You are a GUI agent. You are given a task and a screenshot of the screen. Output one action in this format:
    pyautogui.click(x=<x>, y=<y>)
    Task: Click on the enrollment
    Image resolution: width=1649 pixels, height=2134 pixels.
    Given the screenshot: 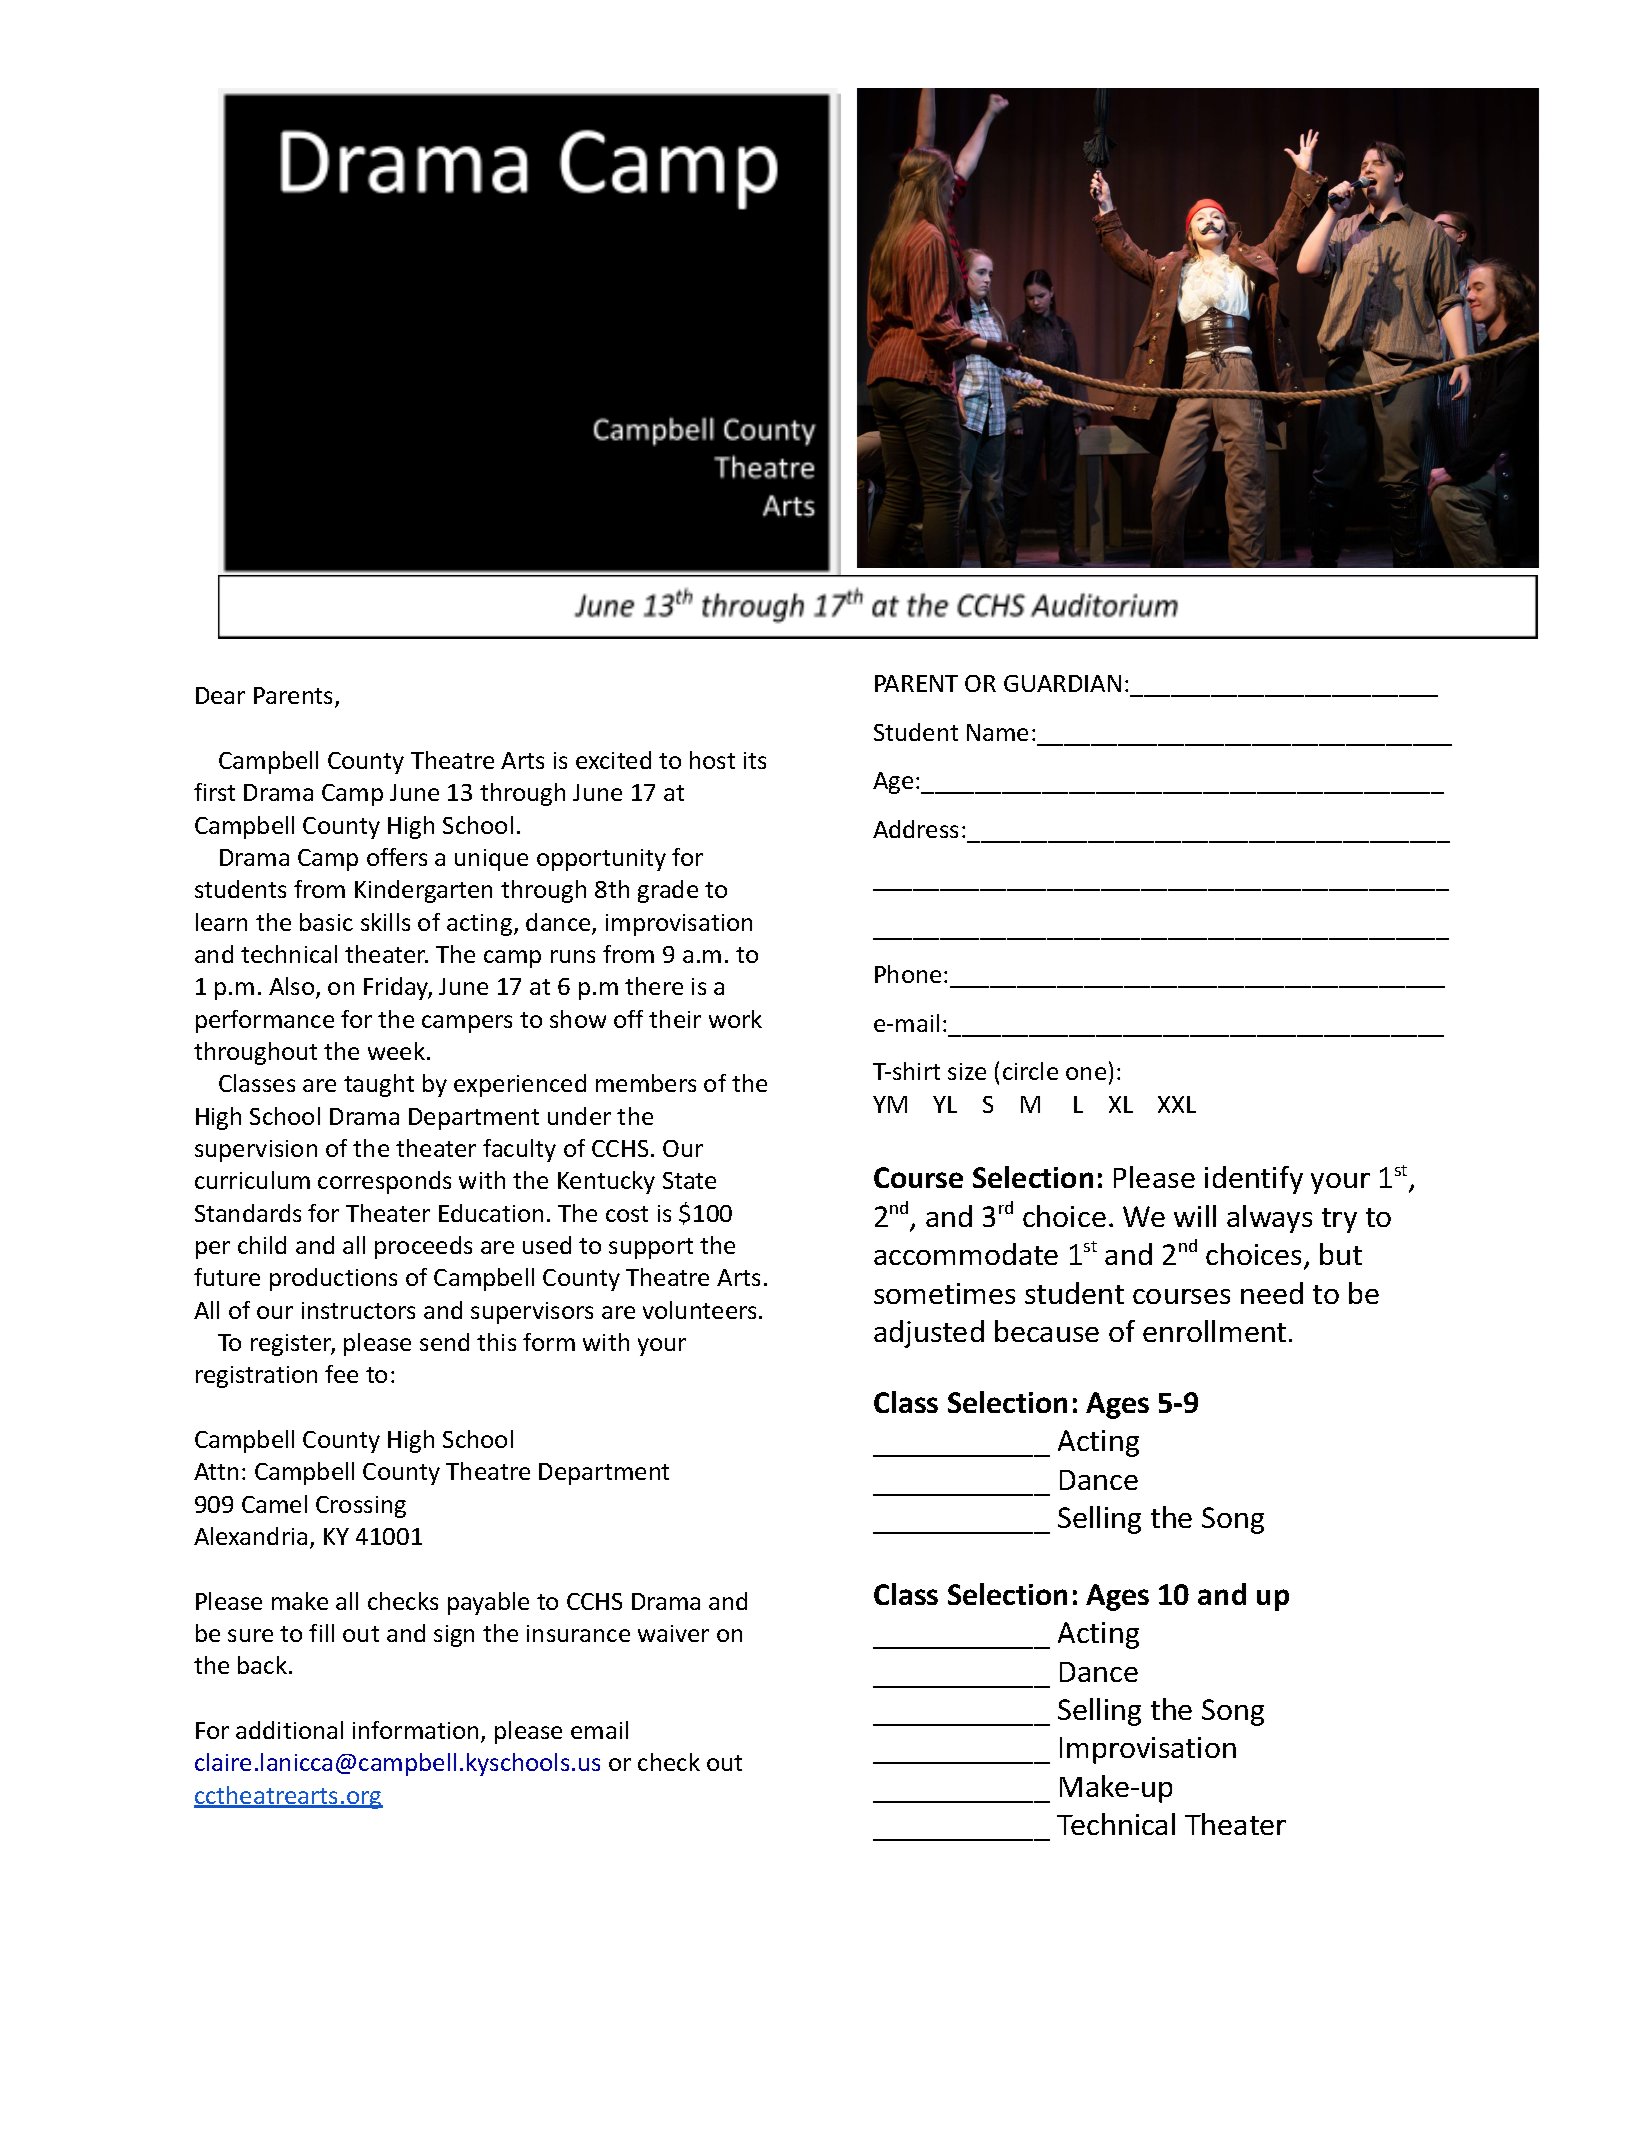 What is the action you would take?
    pyautogui.click(x=1214, y=1331)
